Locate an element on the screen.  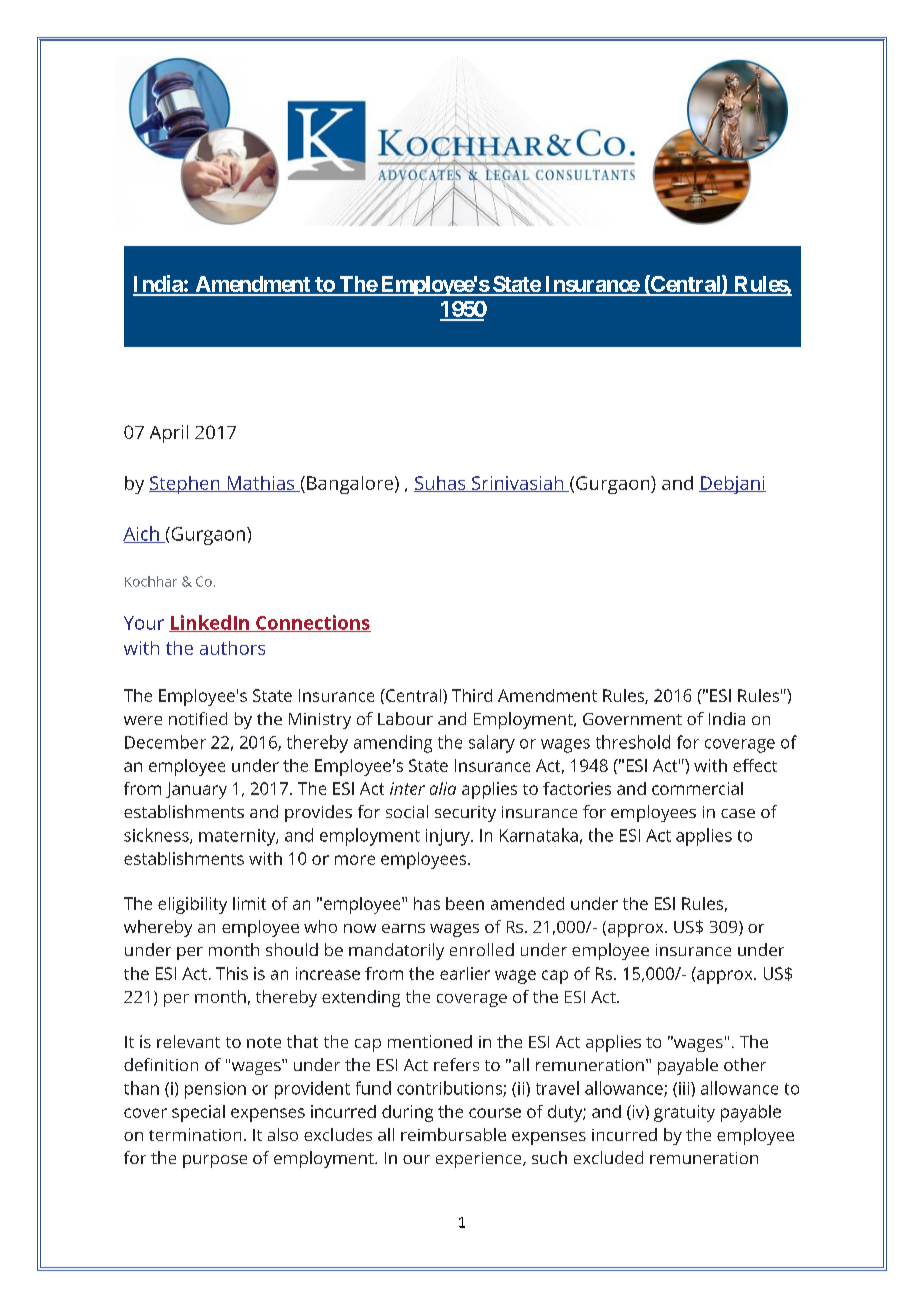
Government is located at coordinates (632, 719).
